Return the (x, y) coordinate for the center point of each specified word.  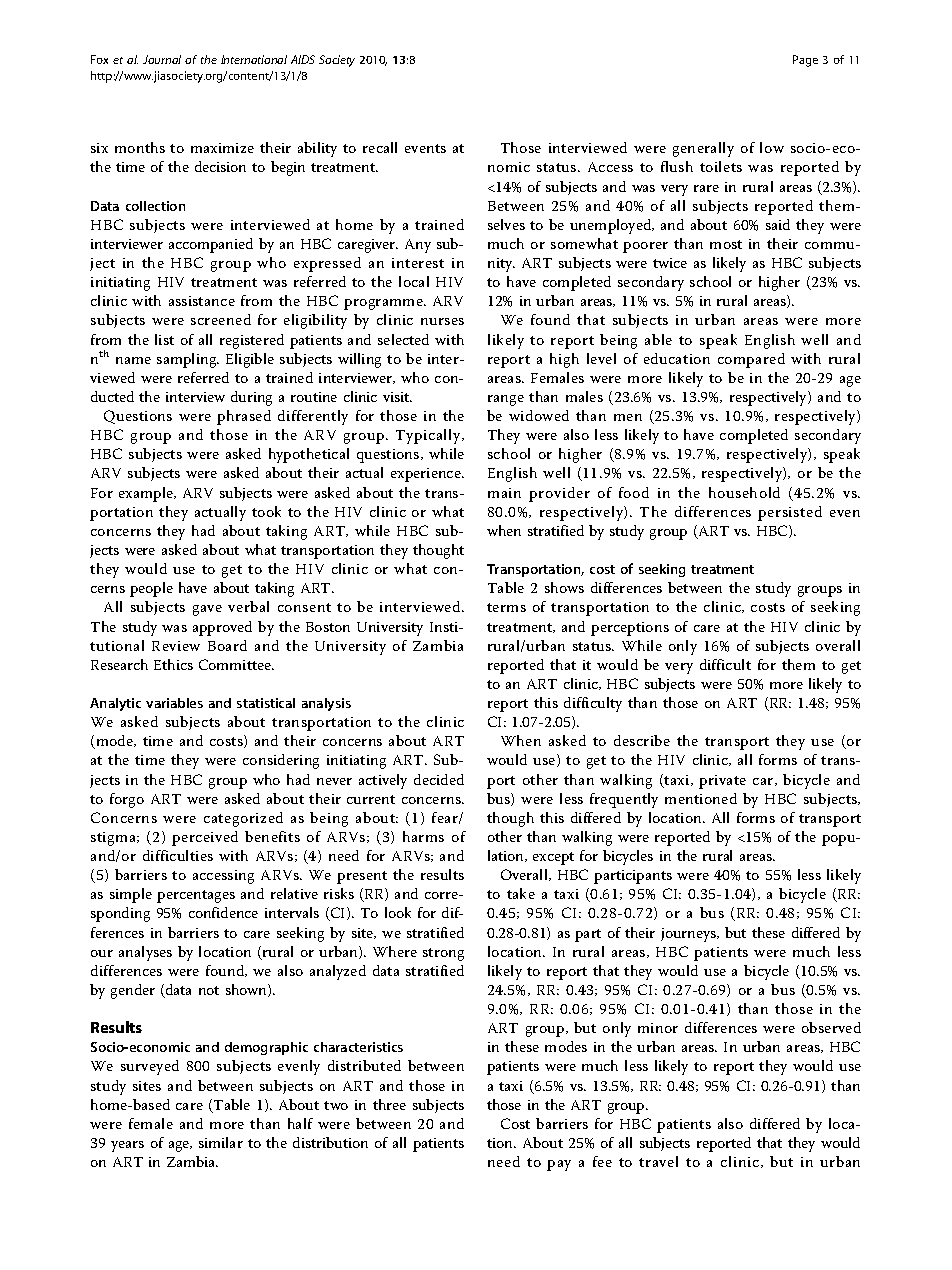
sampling (188, 360)
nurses (442, 321)
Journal (162, 59)
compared (751, 360)
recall (380, 147)
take (521, 893)
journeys (689, 935)
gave (207, 610)
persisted (790, 513)
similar (221, 1142)
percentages (196, 896)
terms (506, 607)
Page (805, 61)
